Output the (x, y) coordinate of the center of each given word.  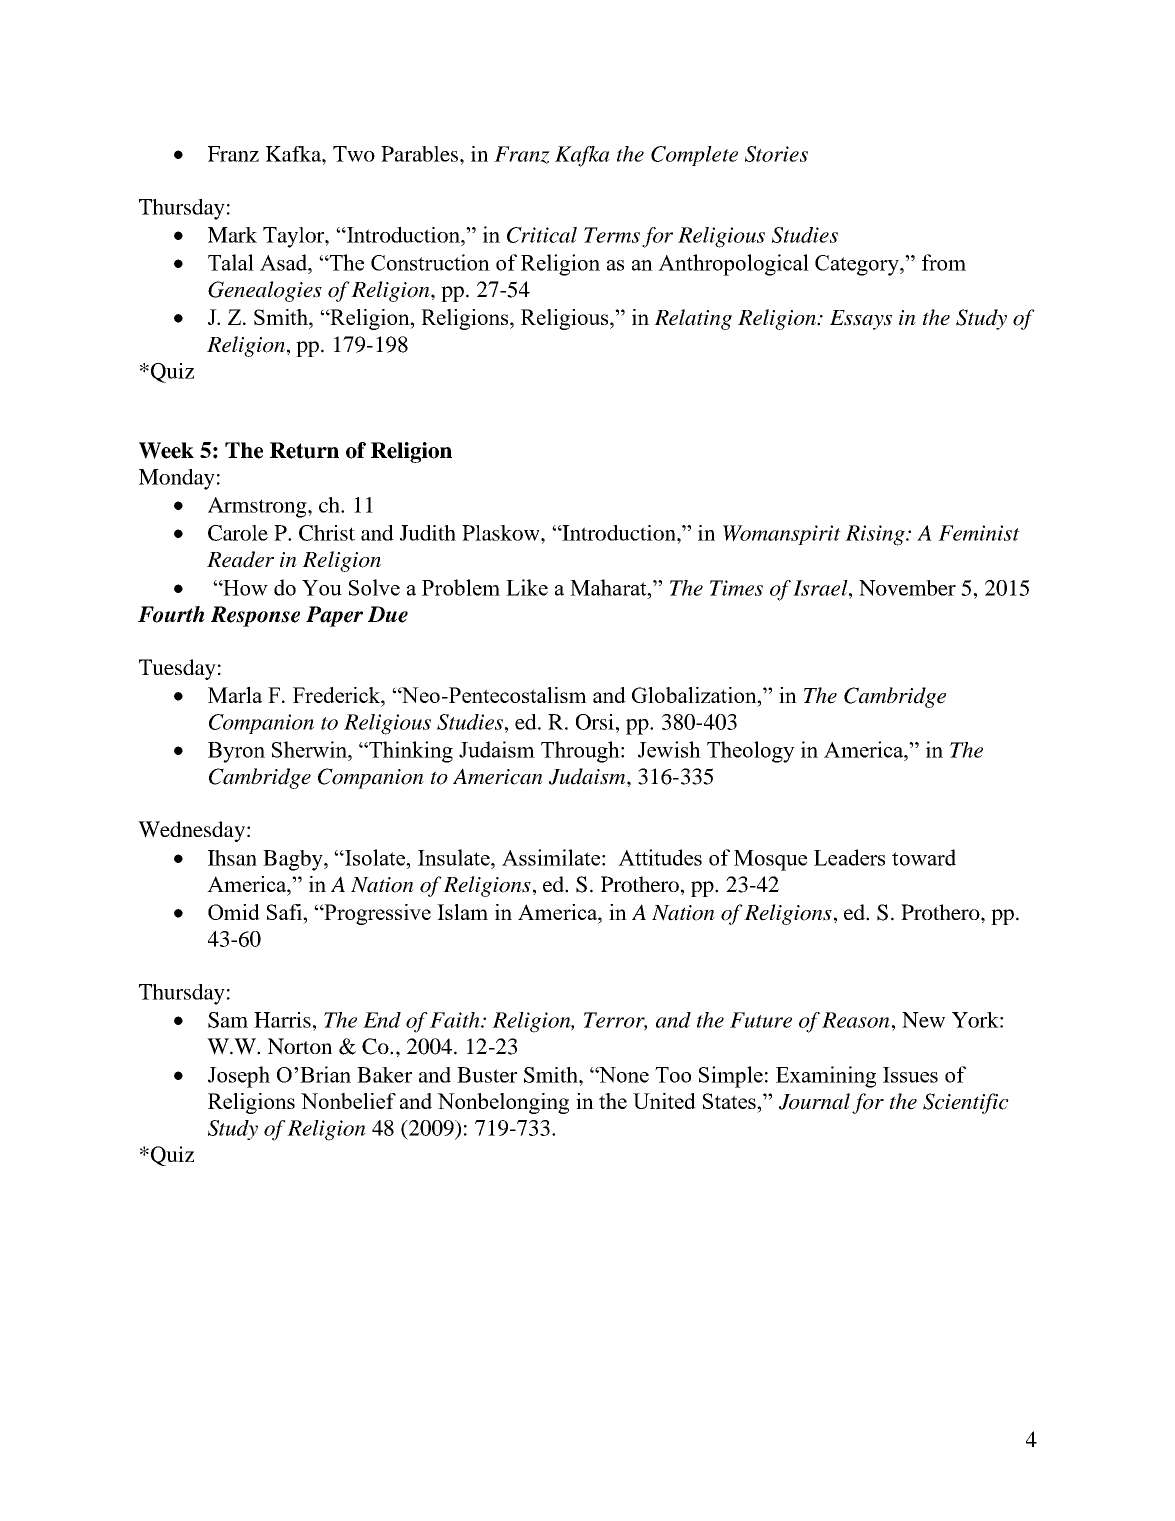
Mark (232, 235)
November (907, 588)
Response (255, 616)
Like (527, 587)
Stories (776, 154)
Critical (542, 235)
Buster (487, 1075)
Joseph (239, 1077)
